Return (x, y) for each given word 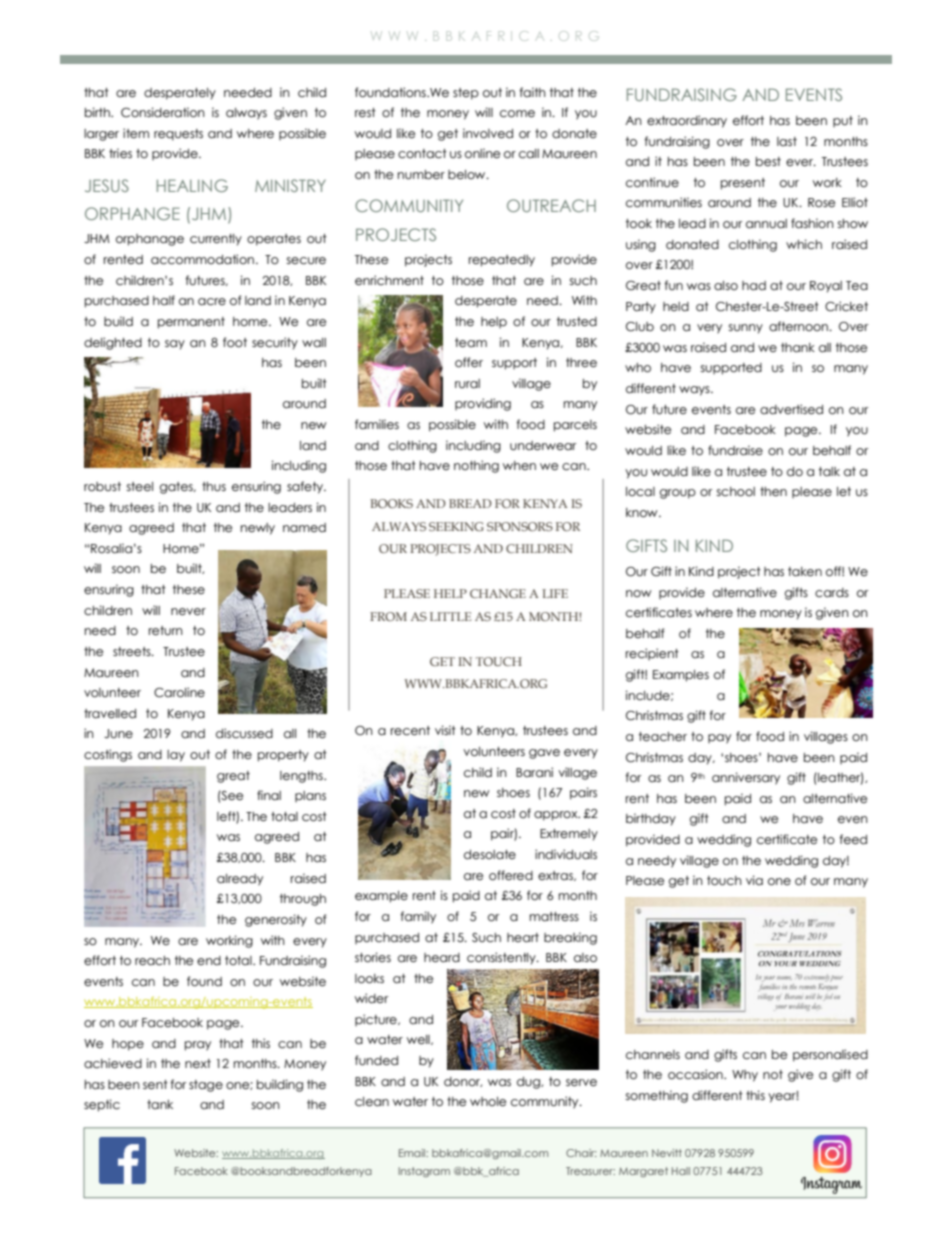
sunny (746, 329)
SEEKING (456, 526)
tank (160, 1104)
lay (176, 756)
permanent (191, 323)
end (209, 960)
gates (177, 488)
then (773, 491)
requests (178, 135)
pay (719, 739)
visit (445, 730)
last (787, 141)
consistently (502, 958)
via (754, 880)
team (471, 342)
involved (488, 133)
